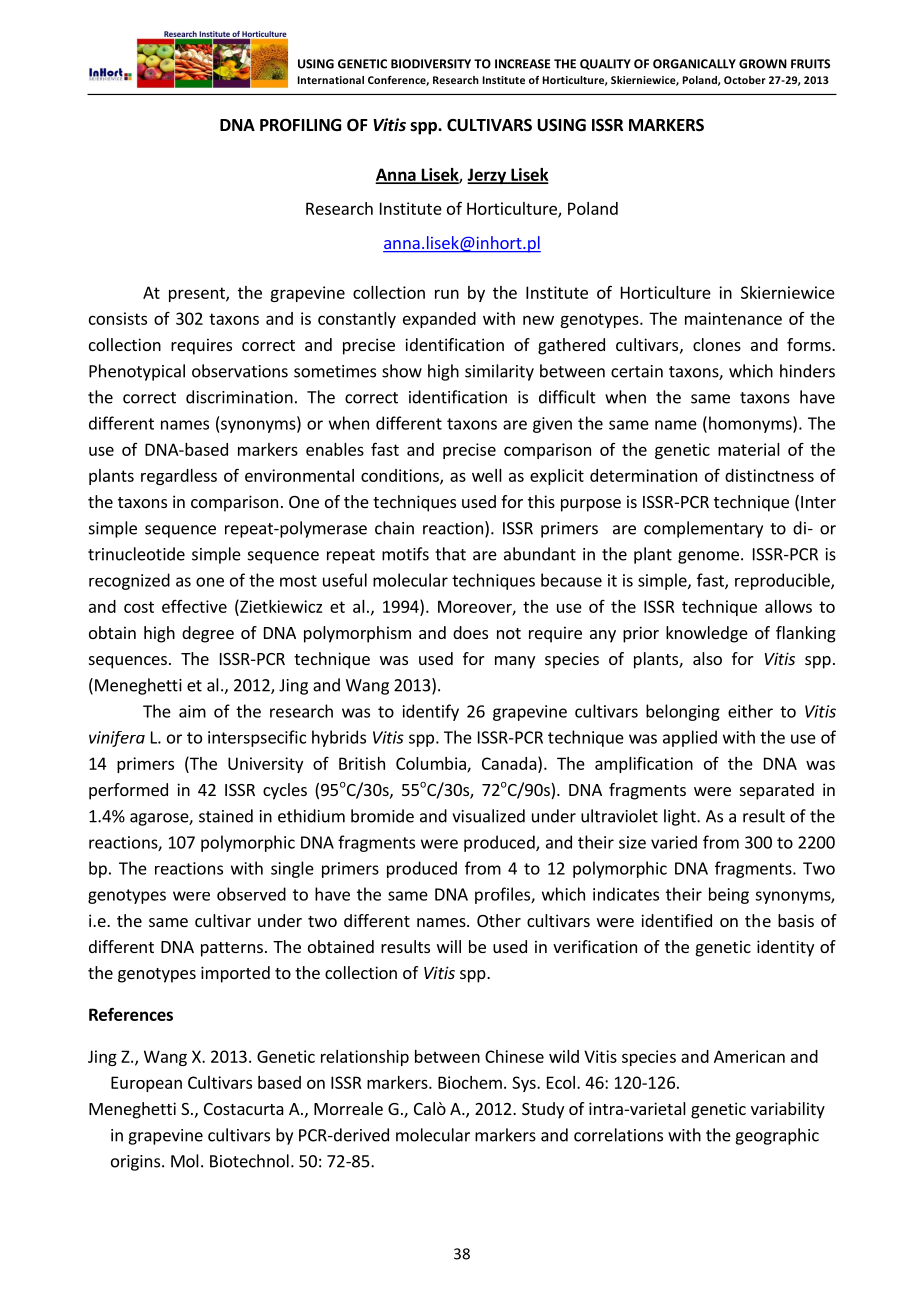 The height and width of the screenshot is (1308, 924). I want to click on stained, so click(226, 816).
